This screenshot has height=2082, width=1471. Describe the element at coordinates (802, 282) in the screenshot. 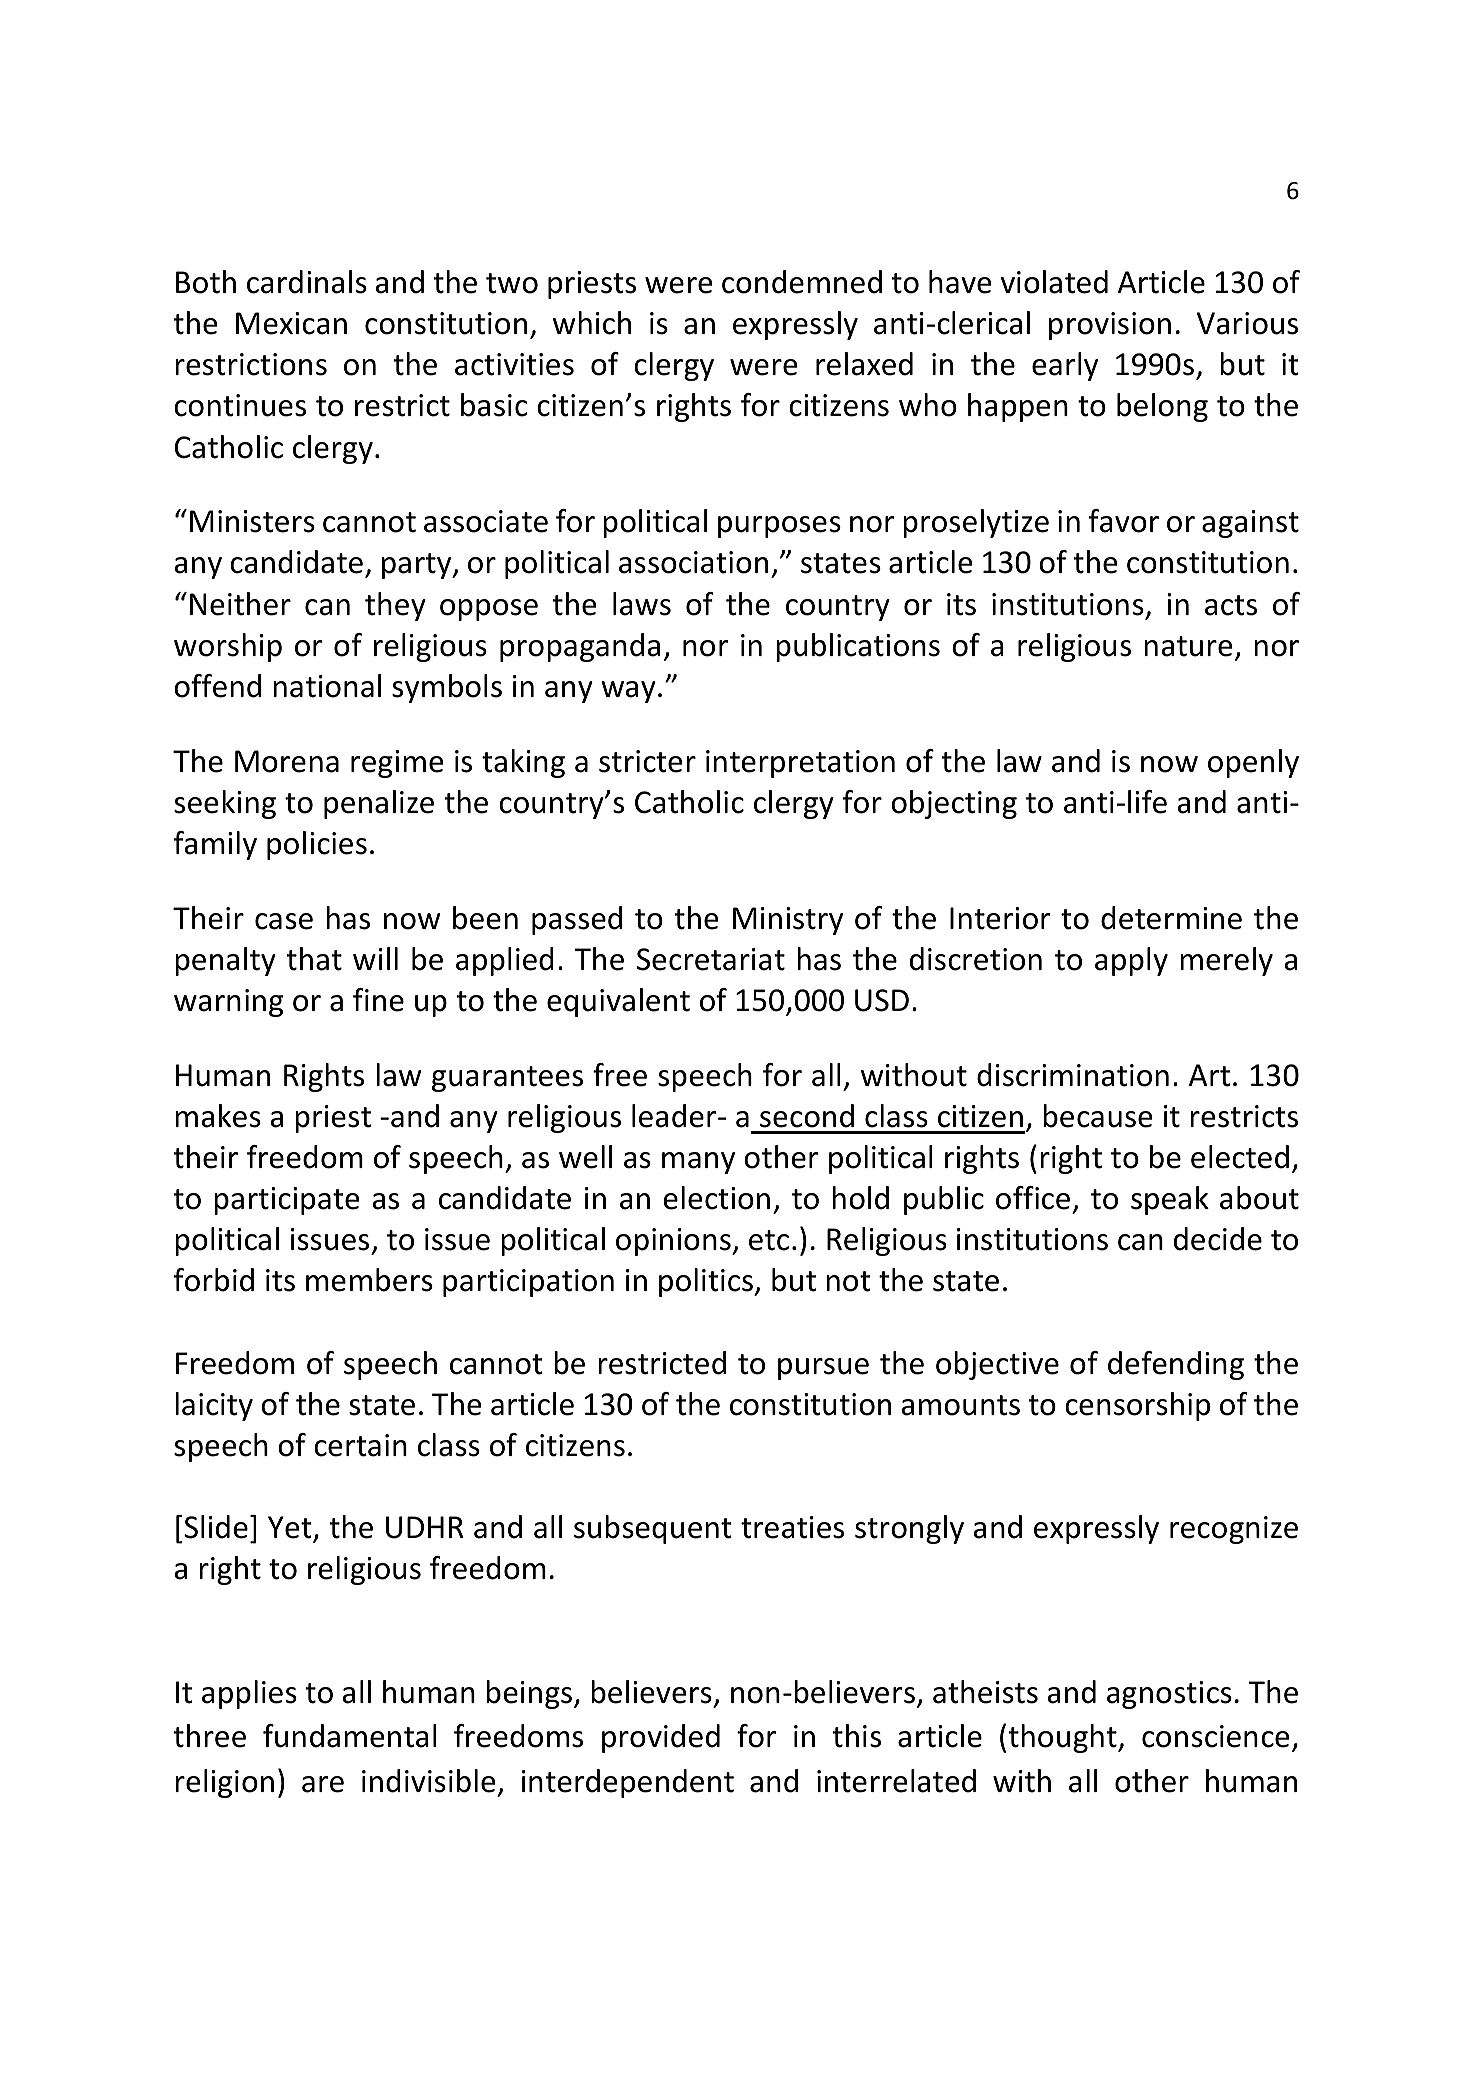

I see `condemned` at that location.
